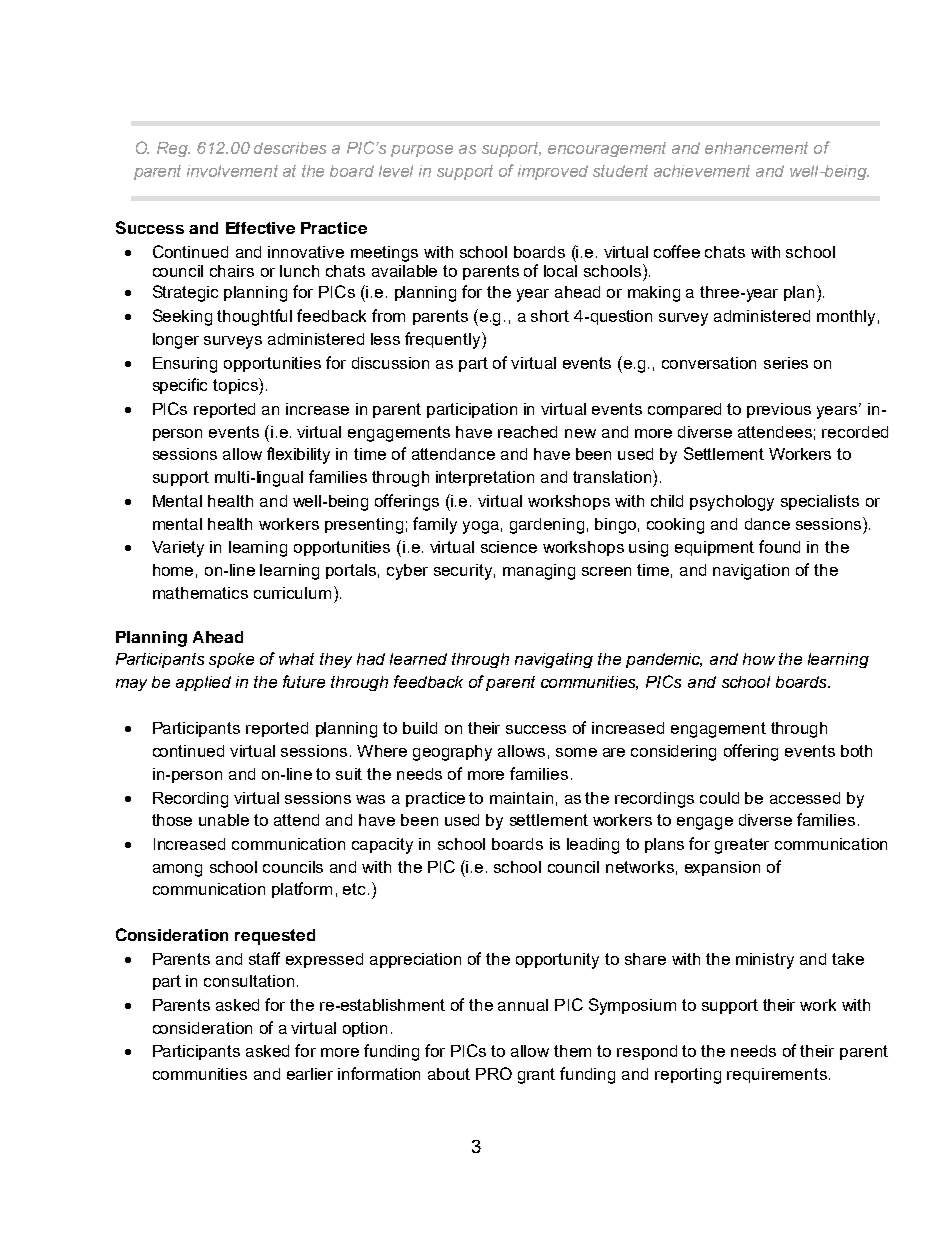 The width and height of the screenshot is (952, 1233). What do you see at coordinates (805, 798) in the screenshot?
I see `accessed` at bounding box center [805, 798].
